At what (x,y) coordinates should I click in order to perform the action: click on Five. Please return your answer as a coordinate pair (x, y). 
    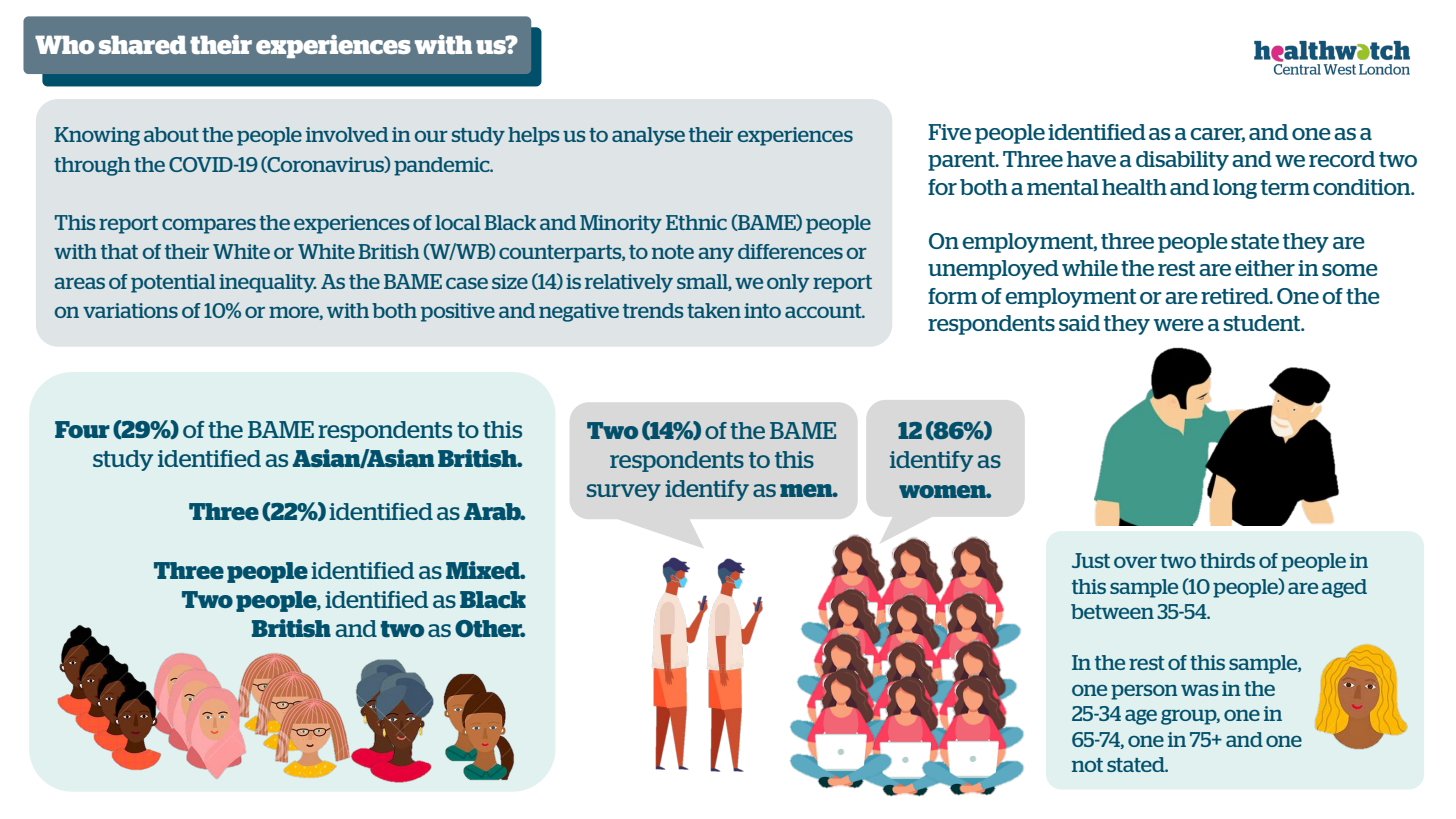
    Looking at the image, I should click on (949, 132).
